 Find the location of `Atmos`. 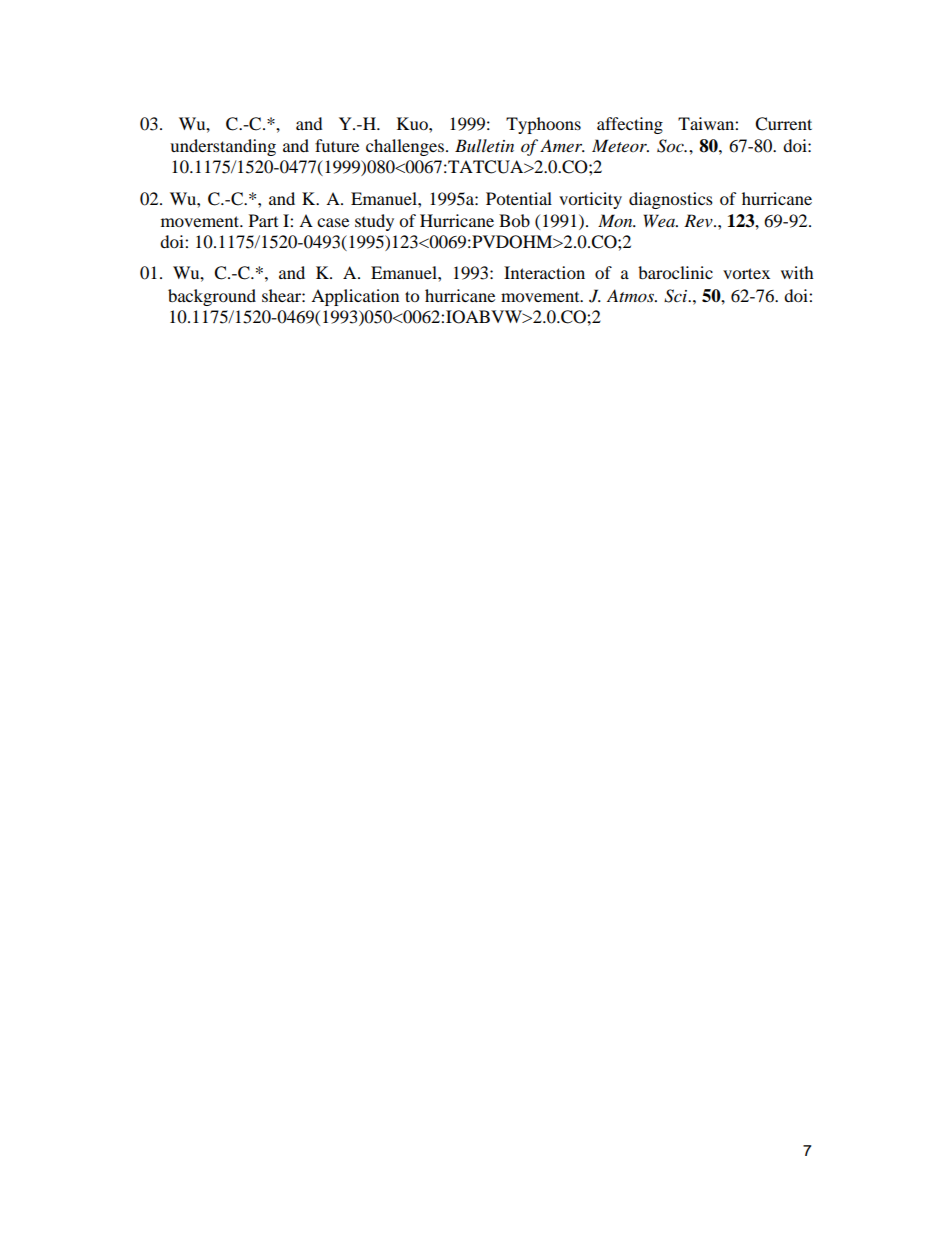

Atmos is located at coordinates (632, 295).
